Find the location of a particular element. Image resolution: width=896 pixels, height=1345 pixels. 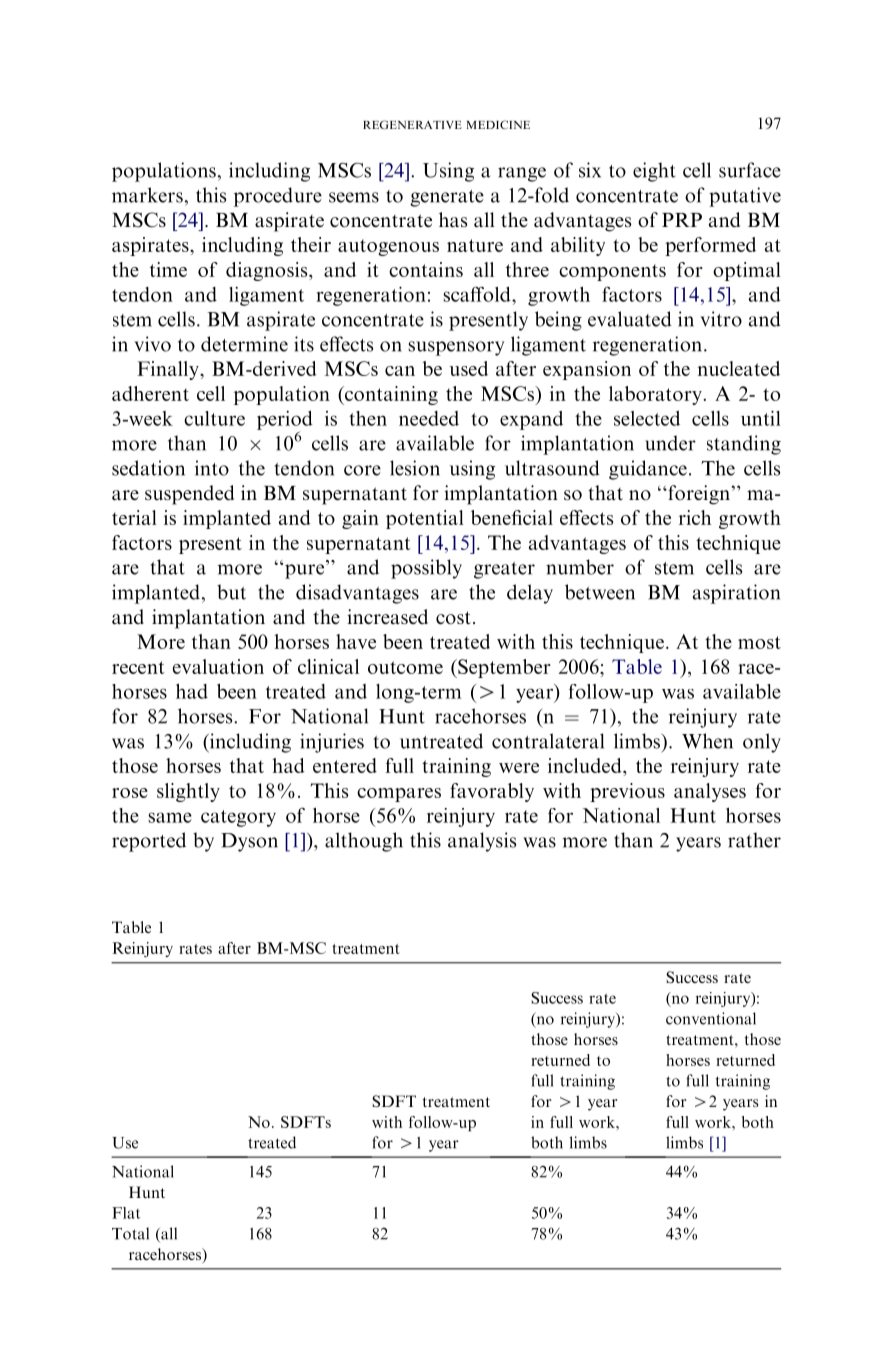

eight is located at coordinates (654, 172).
